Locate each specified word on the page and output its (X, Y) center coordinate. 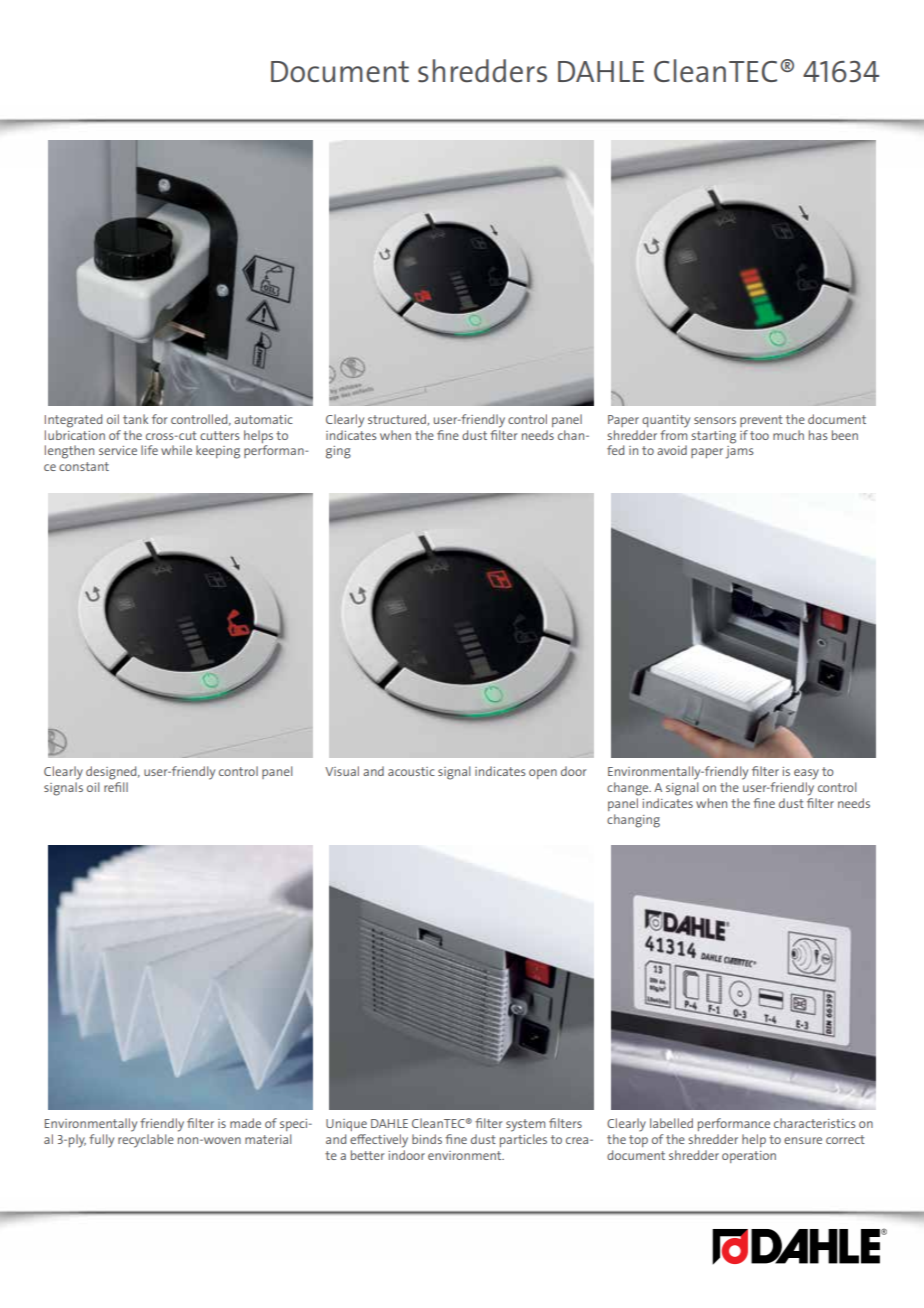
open (543, 774)
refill (116, 787)
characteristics (814, 1123)
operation (749, 1157)
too (759, 435)
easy (806, 774)
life (149, 450)
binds (427, 1139)
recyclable (146, 1141)
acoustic (411, 771)
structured (398, 420)
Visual (342, 771)
